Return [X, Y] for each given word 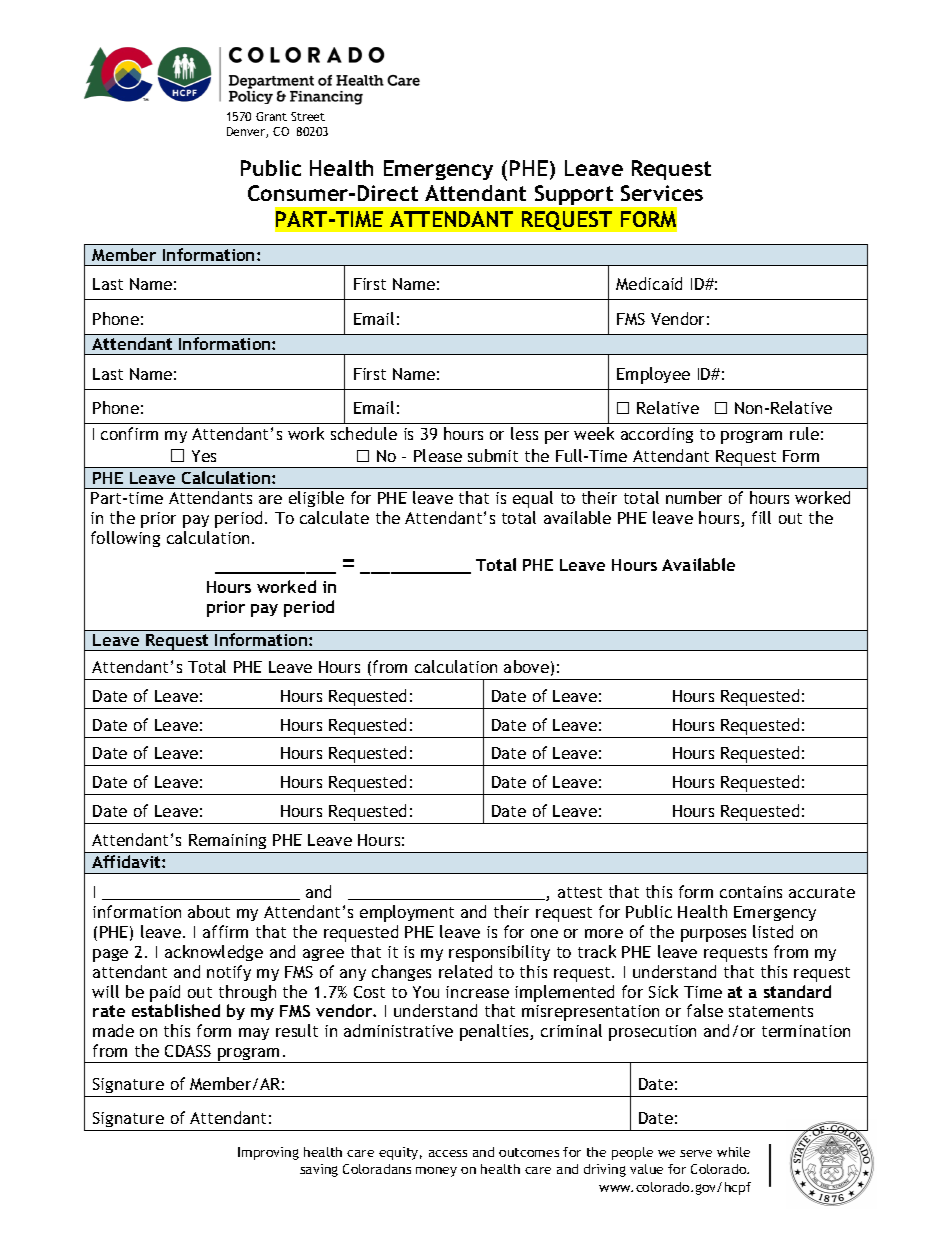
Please [438, 455]
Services [662, 193]
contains [751, 892]
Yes [204, 456]
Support [574, 195]
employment [407, 913]
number [694, 497]
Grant [271, 116]
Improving [268, 1153]
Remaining [227, 841]
